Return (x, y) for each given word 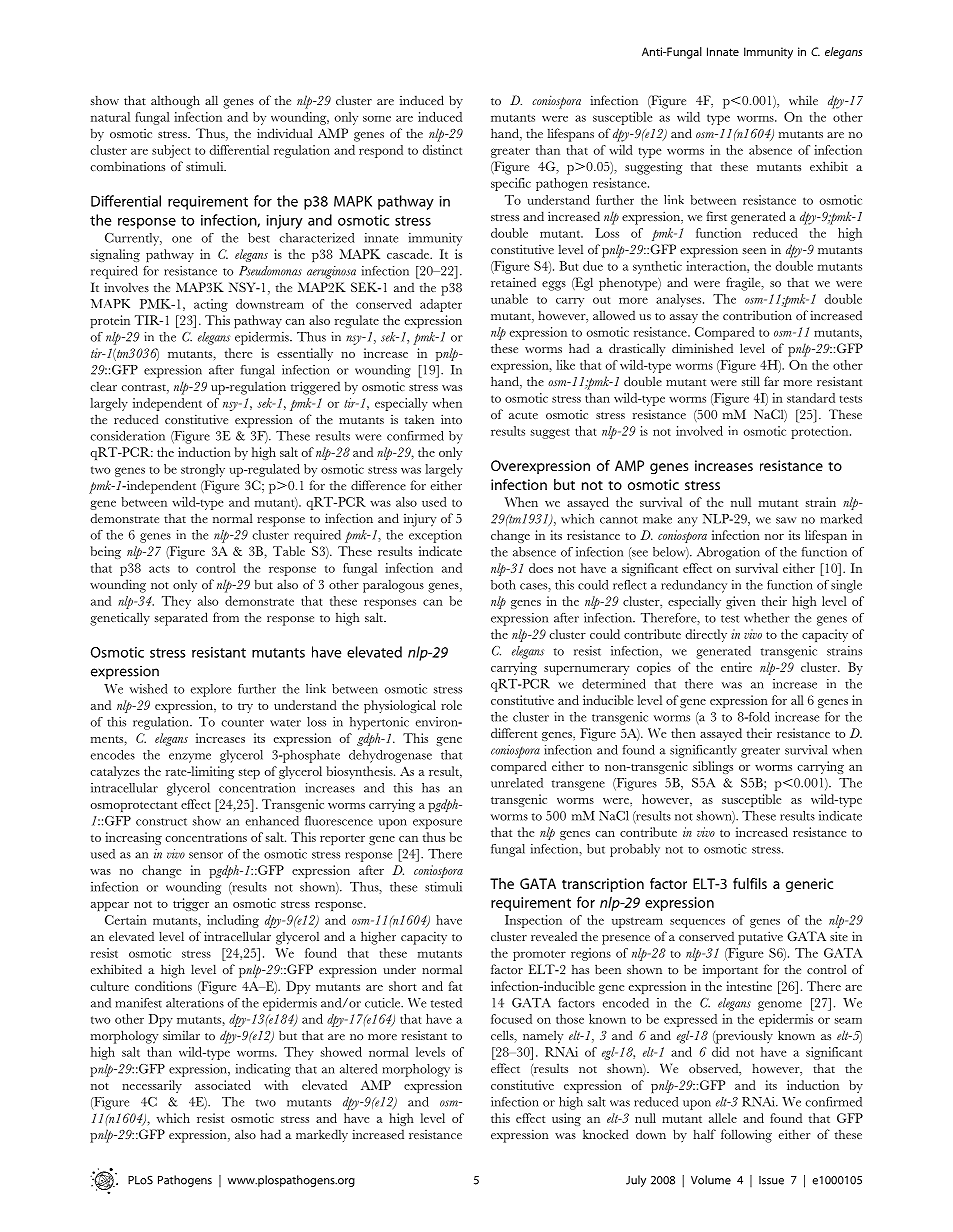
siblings (713, 767)
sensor (206, 855)
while (803, 100)
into (451, 419)
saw (786, 520)
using (566, 1119)
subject (171, 151)
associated (223, 1085)
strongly (203, 470)
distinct (442, 150)
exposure (437, 824)
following (746, 1136)
